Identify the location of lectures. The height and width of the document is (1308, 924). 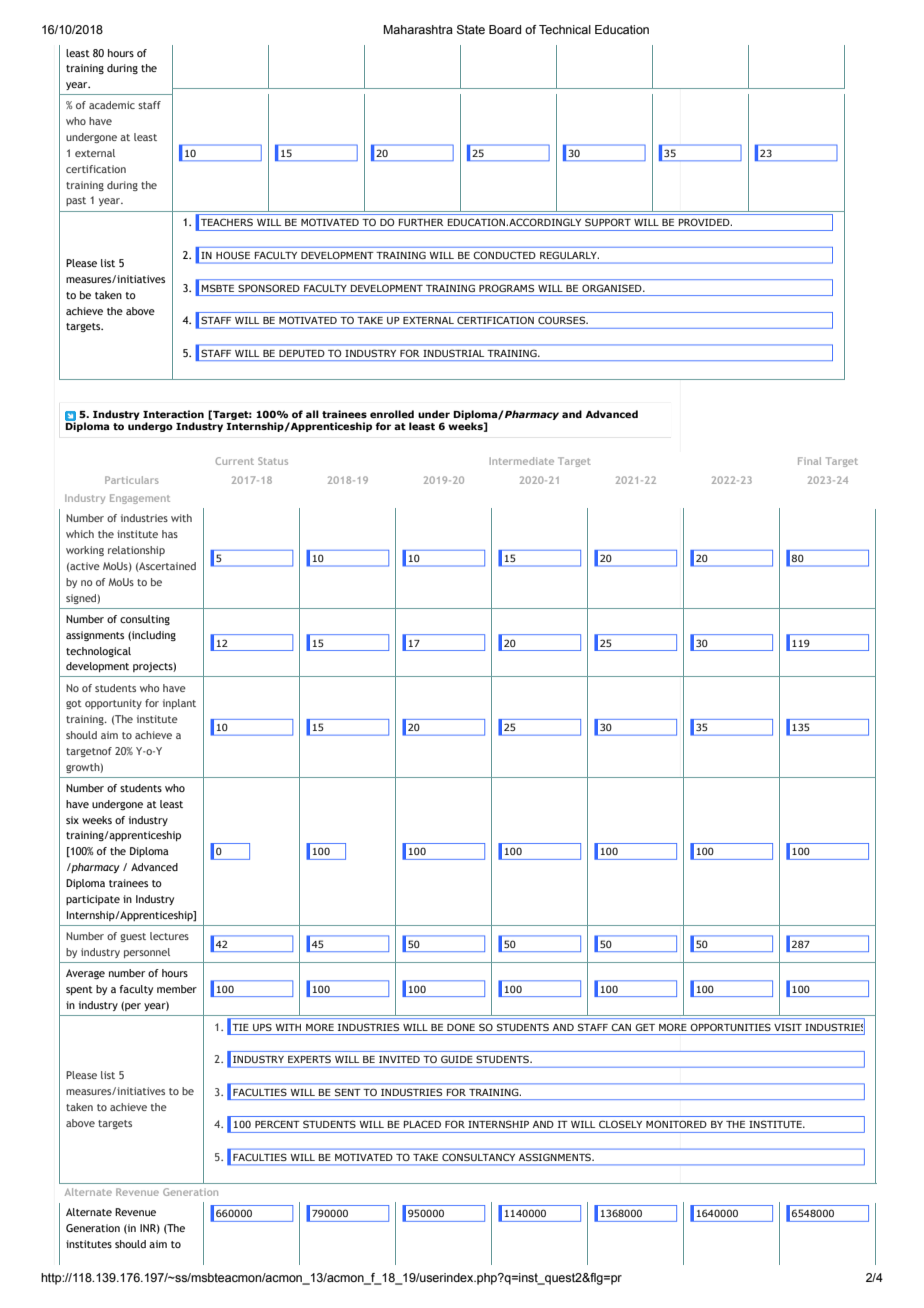
(169, 936).
